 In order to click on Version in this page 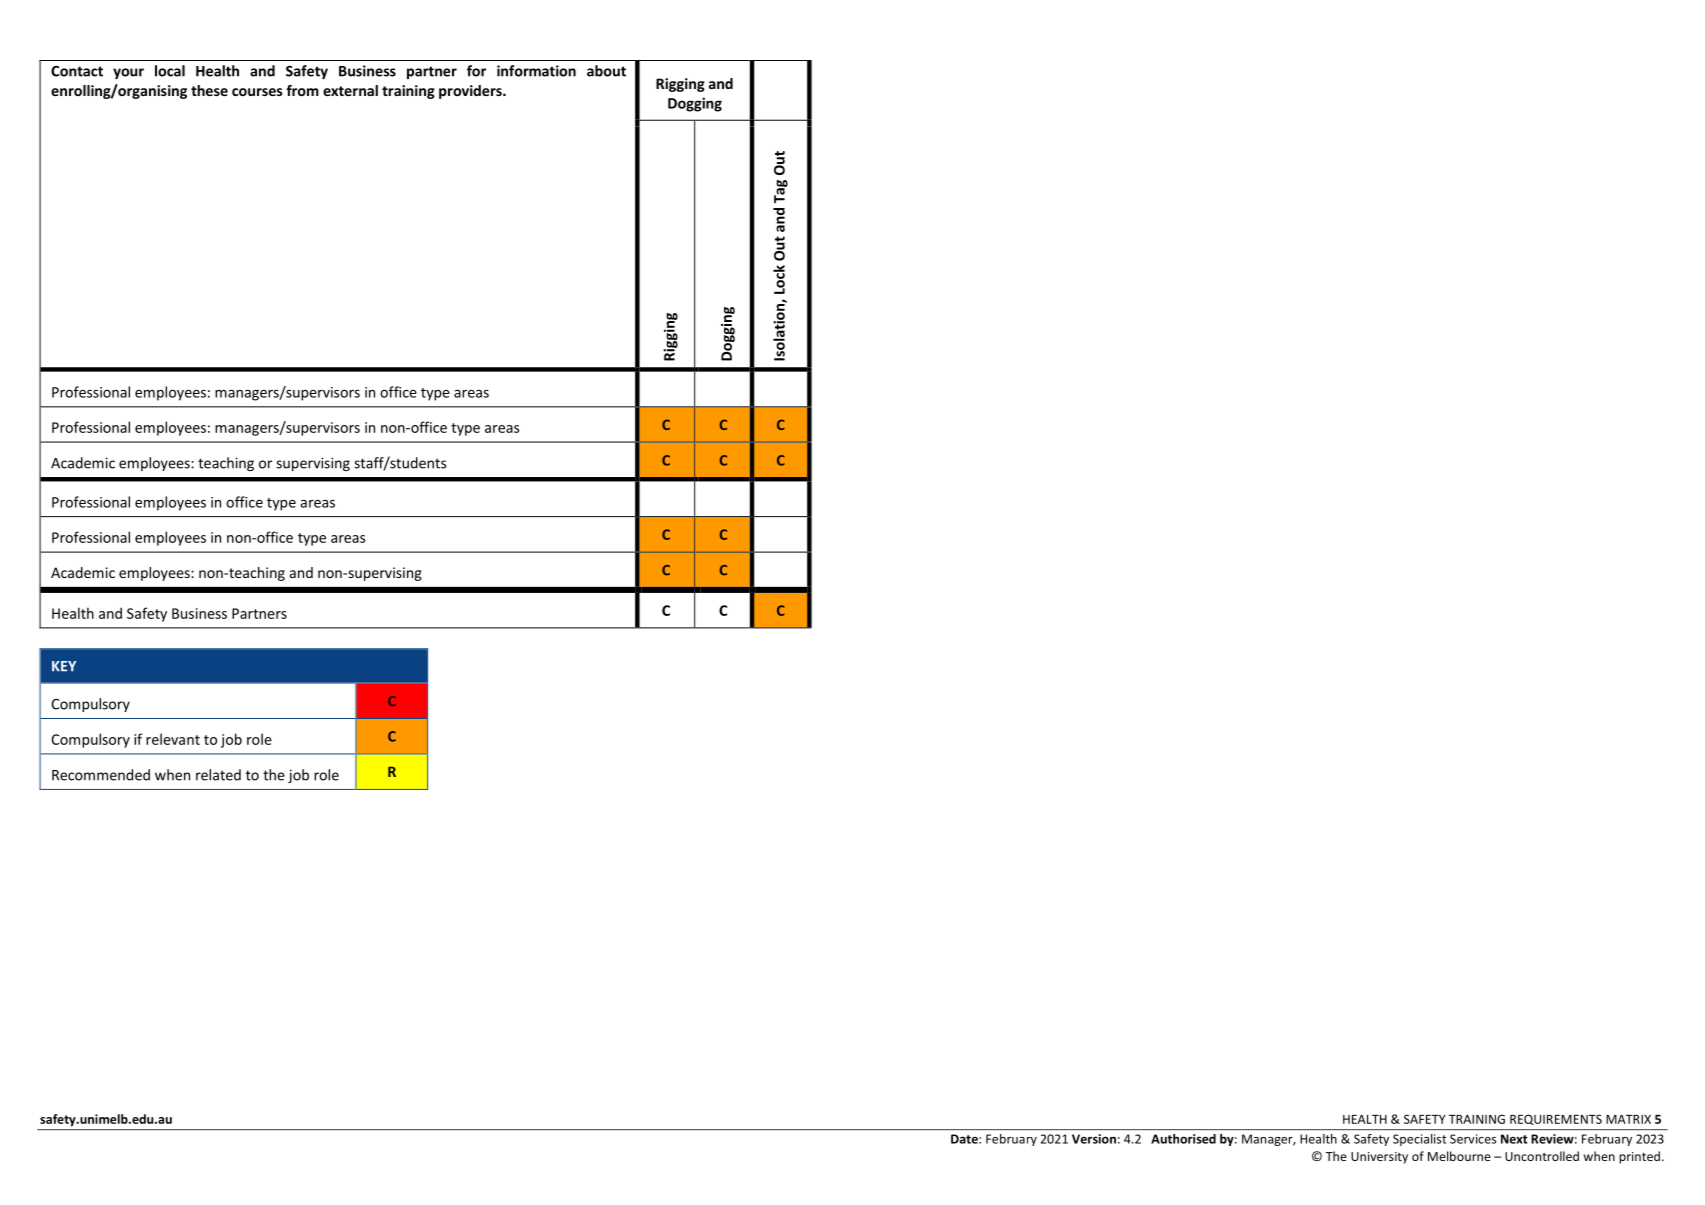, I will do `click(1094, 1139)`.
